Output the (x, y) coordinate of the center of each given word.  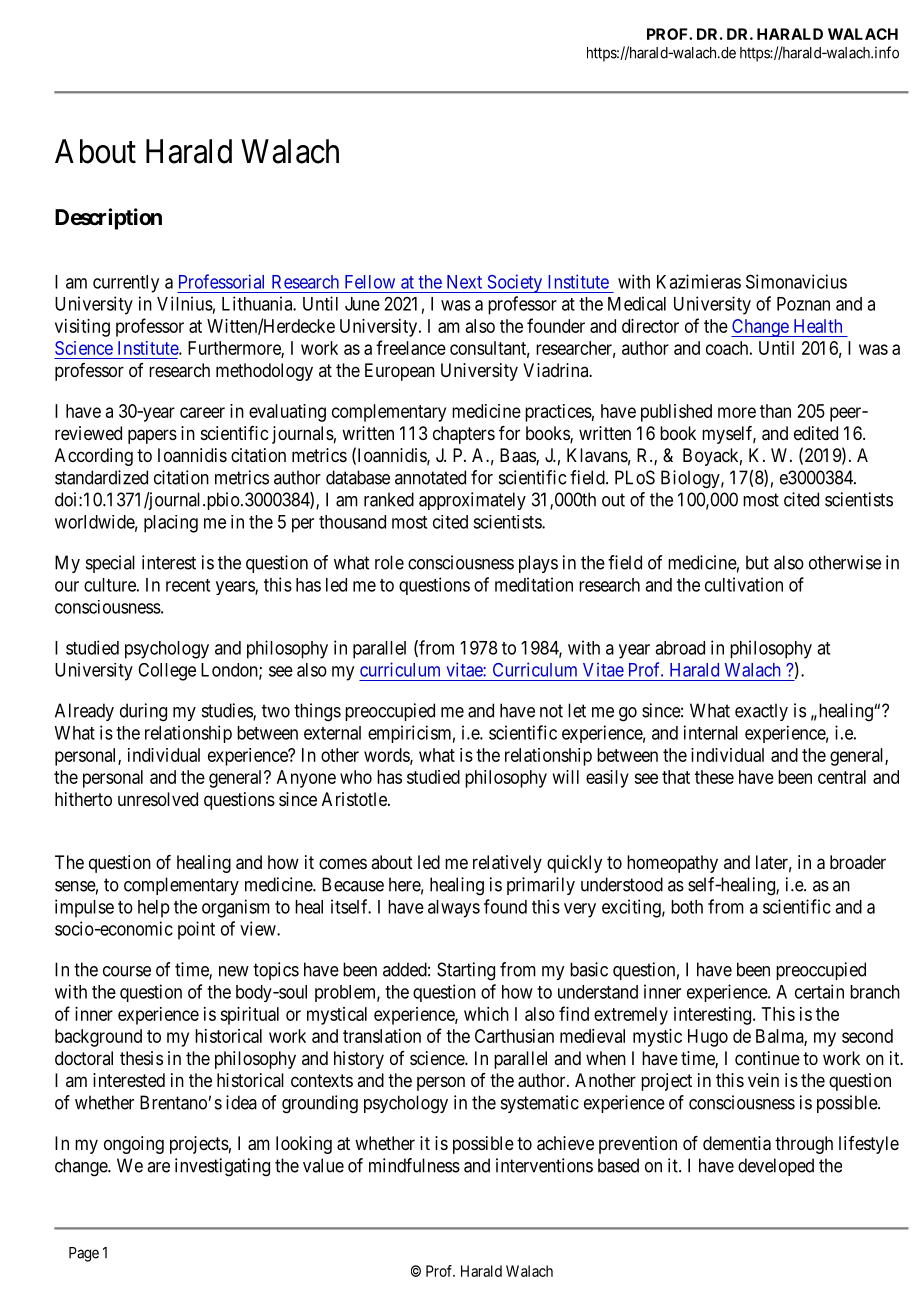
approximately (472, 501)
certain (819, 991)
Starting (466, 971)
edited (816, 433)
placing (171, 524)
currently (126, 284)
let (577, 710)
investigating (222, 1167)
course (127, 971)
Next (464, 282)
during (143, 712)
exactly (761, 712)
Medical (637, 303)
